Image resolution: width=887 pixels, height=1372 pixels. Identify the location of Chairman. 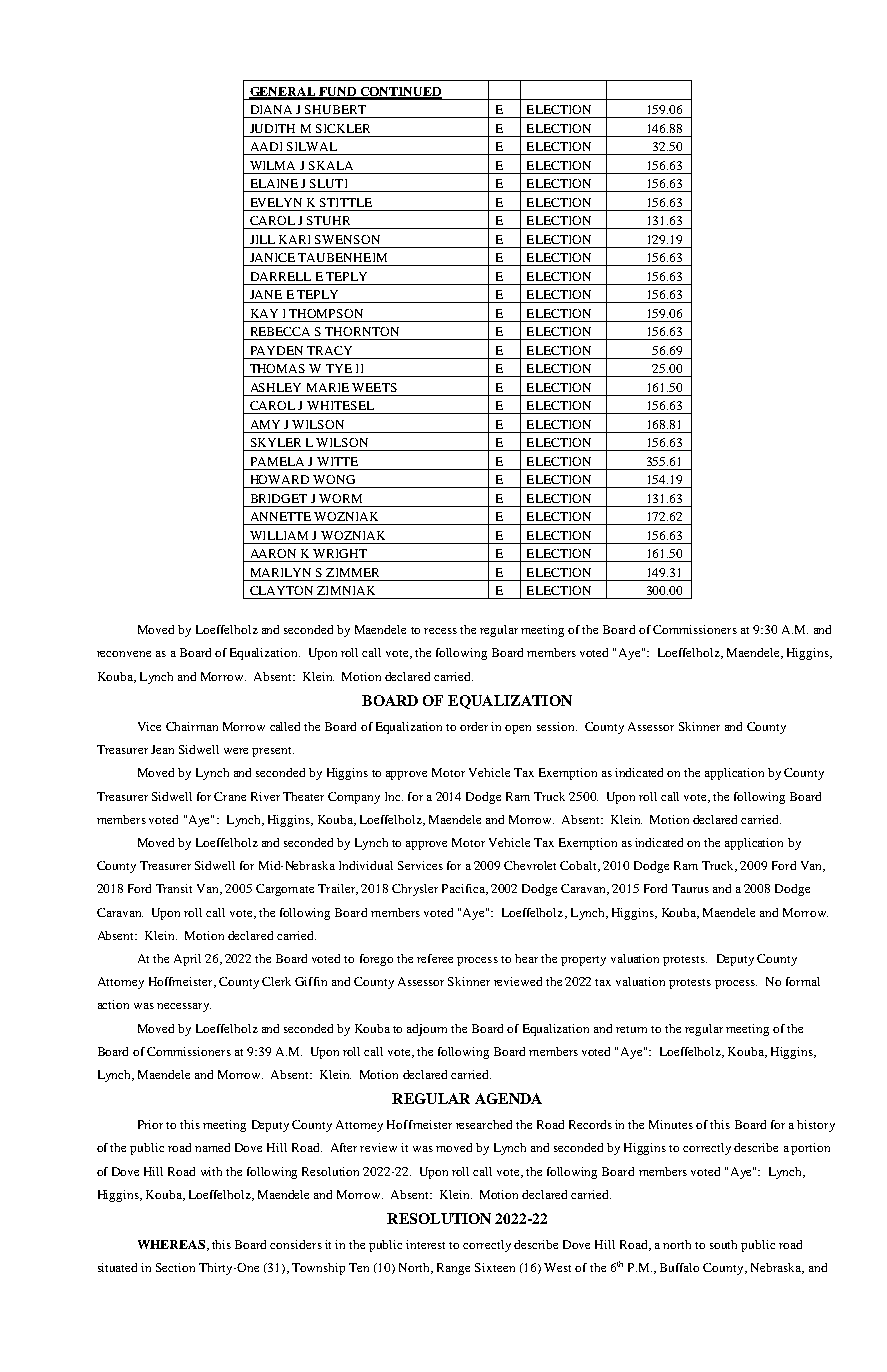
(192, 726).
